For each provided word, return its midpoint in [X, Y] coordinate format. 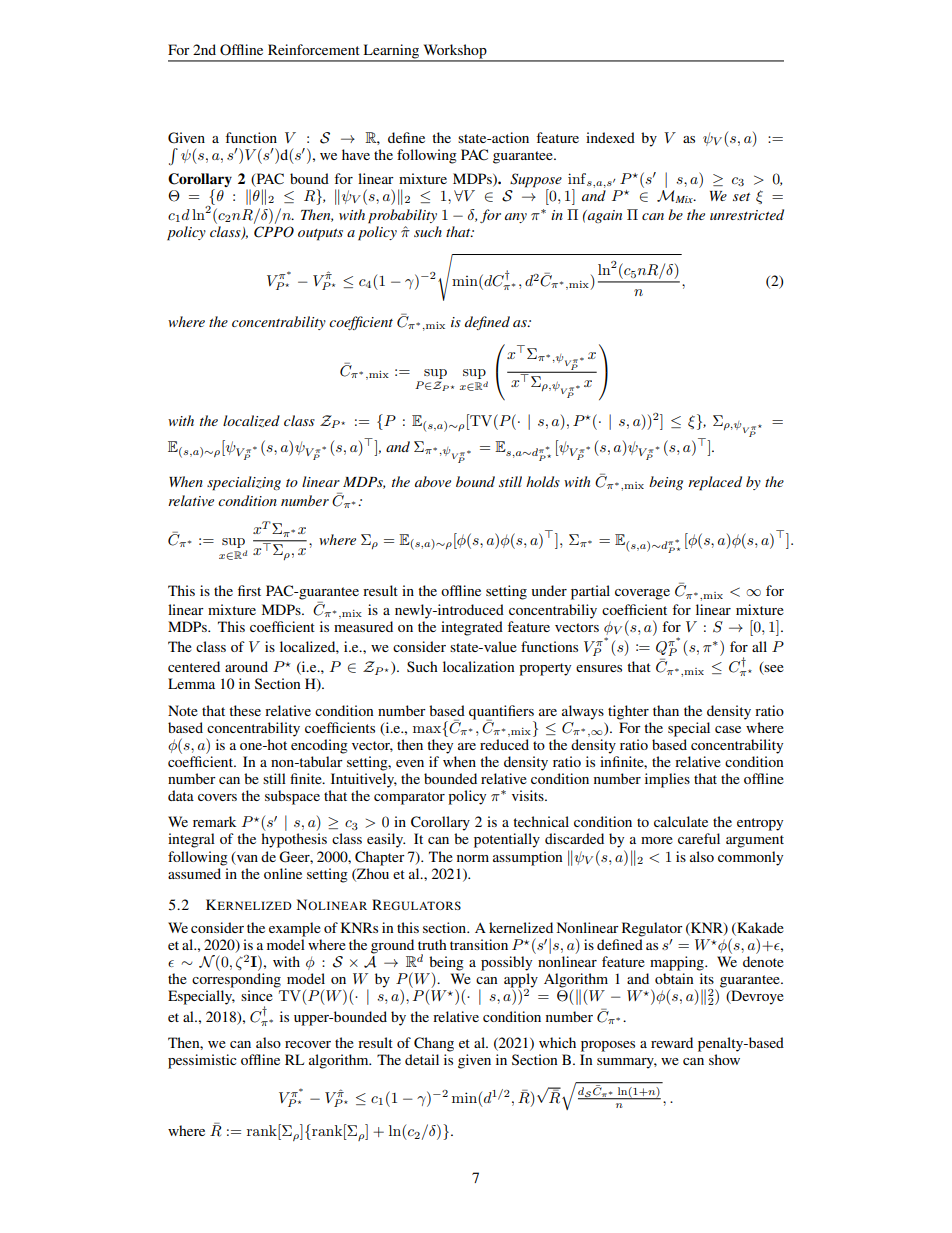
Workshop [455, 52]
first [249, 590]
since [257, 995]
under [549, 590]
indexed [610, 137]
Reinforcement [314, 49]
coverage [642, 594]
